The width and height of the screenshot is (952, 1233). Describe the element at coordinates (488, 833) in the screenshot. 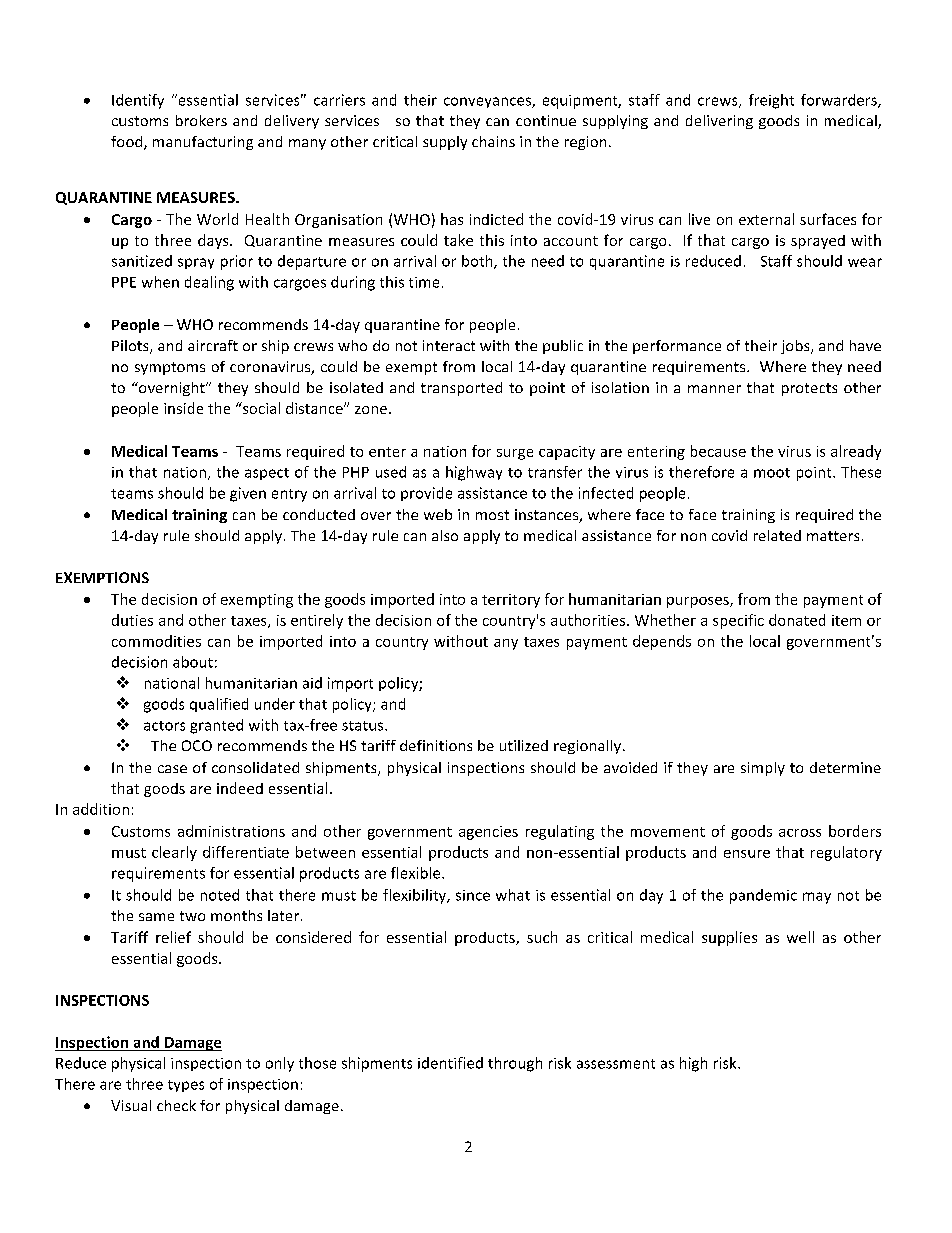

I see `agencies` at that location.
